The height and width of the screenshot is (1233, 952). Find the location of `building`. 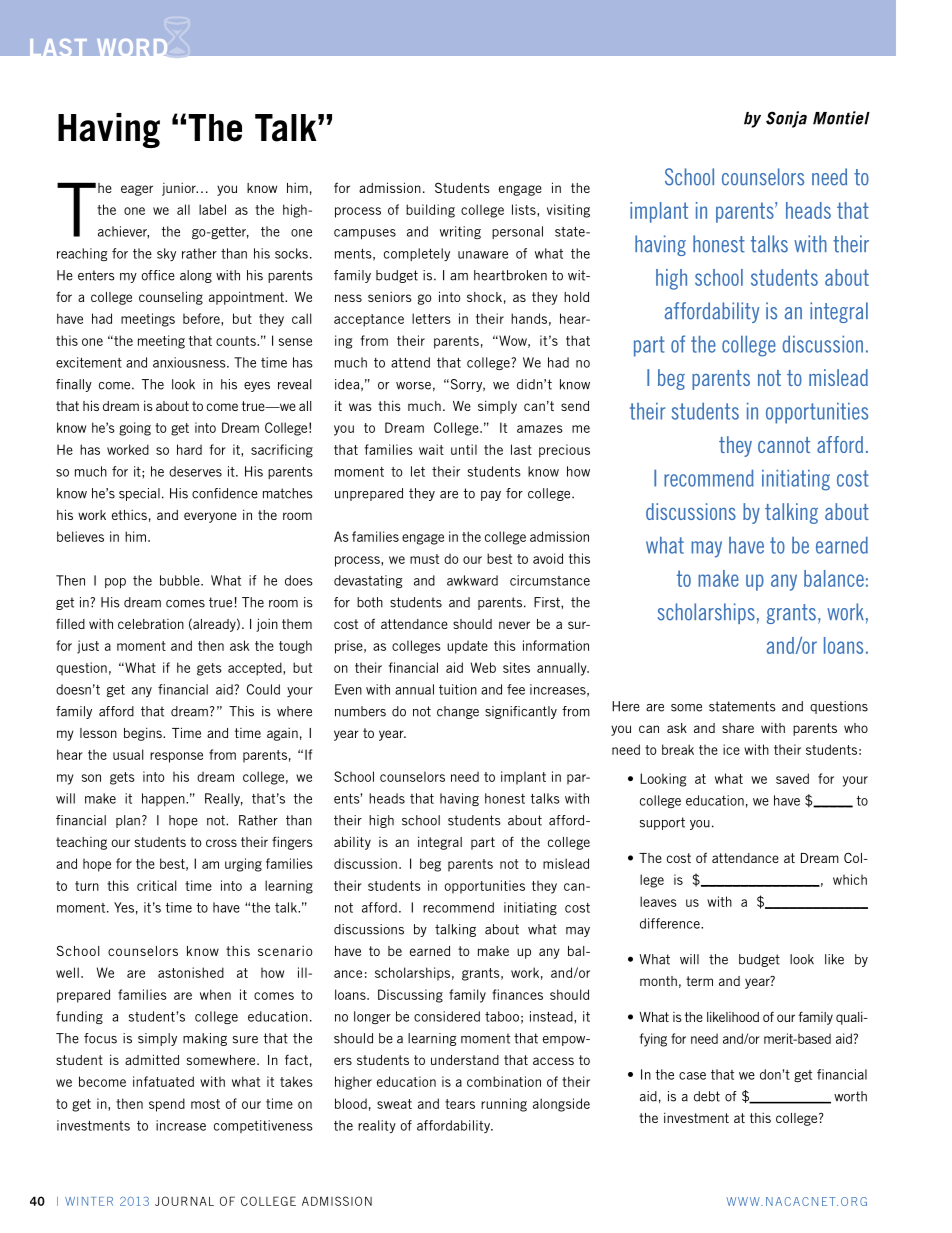

building is located at coordinates (430, 211).
